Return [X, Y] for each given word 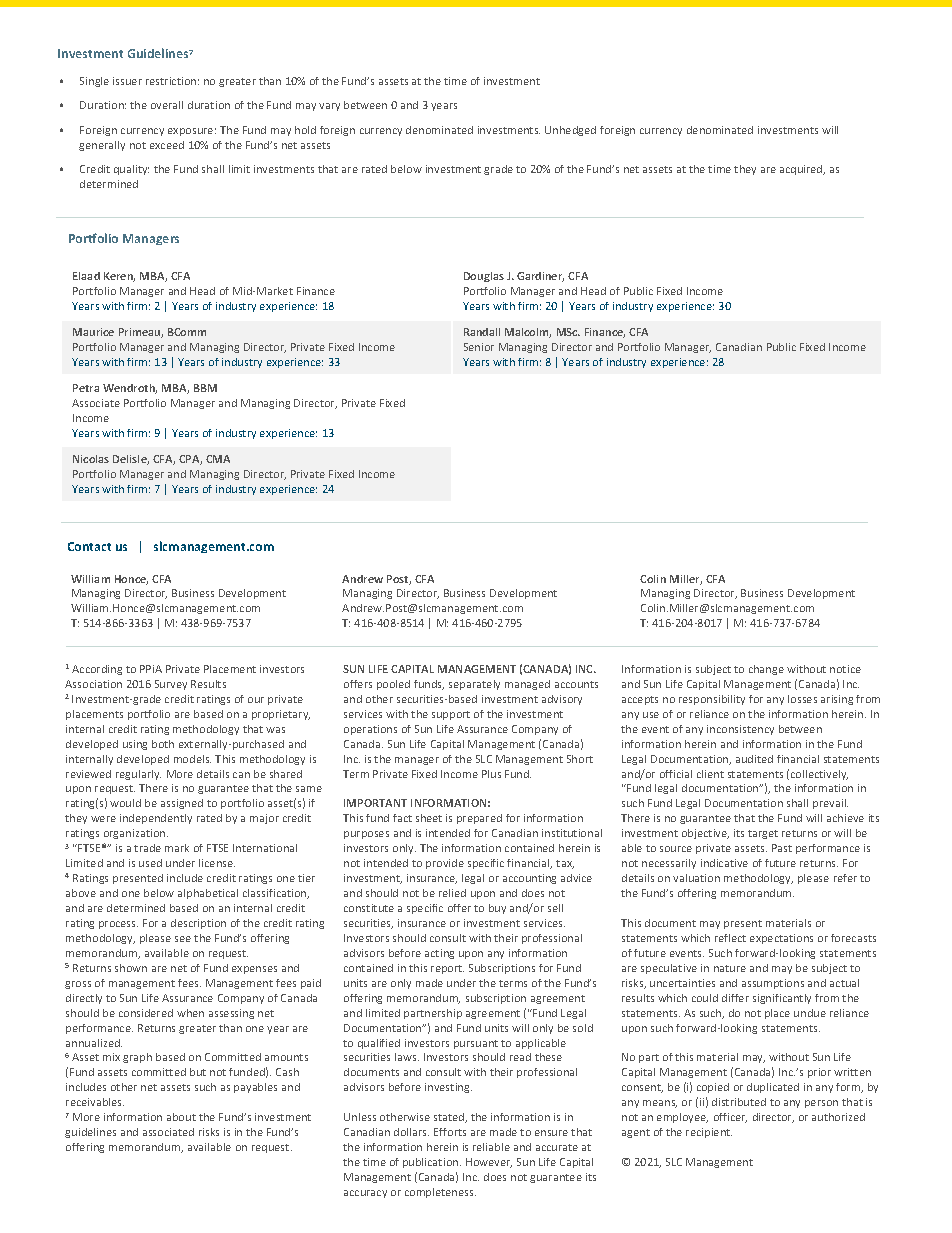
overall [167, 105]
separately [474, 685]
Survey [171, 685]
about [181, 1117]
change [766, 670]
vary [329, 107]
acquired [802, 170]
